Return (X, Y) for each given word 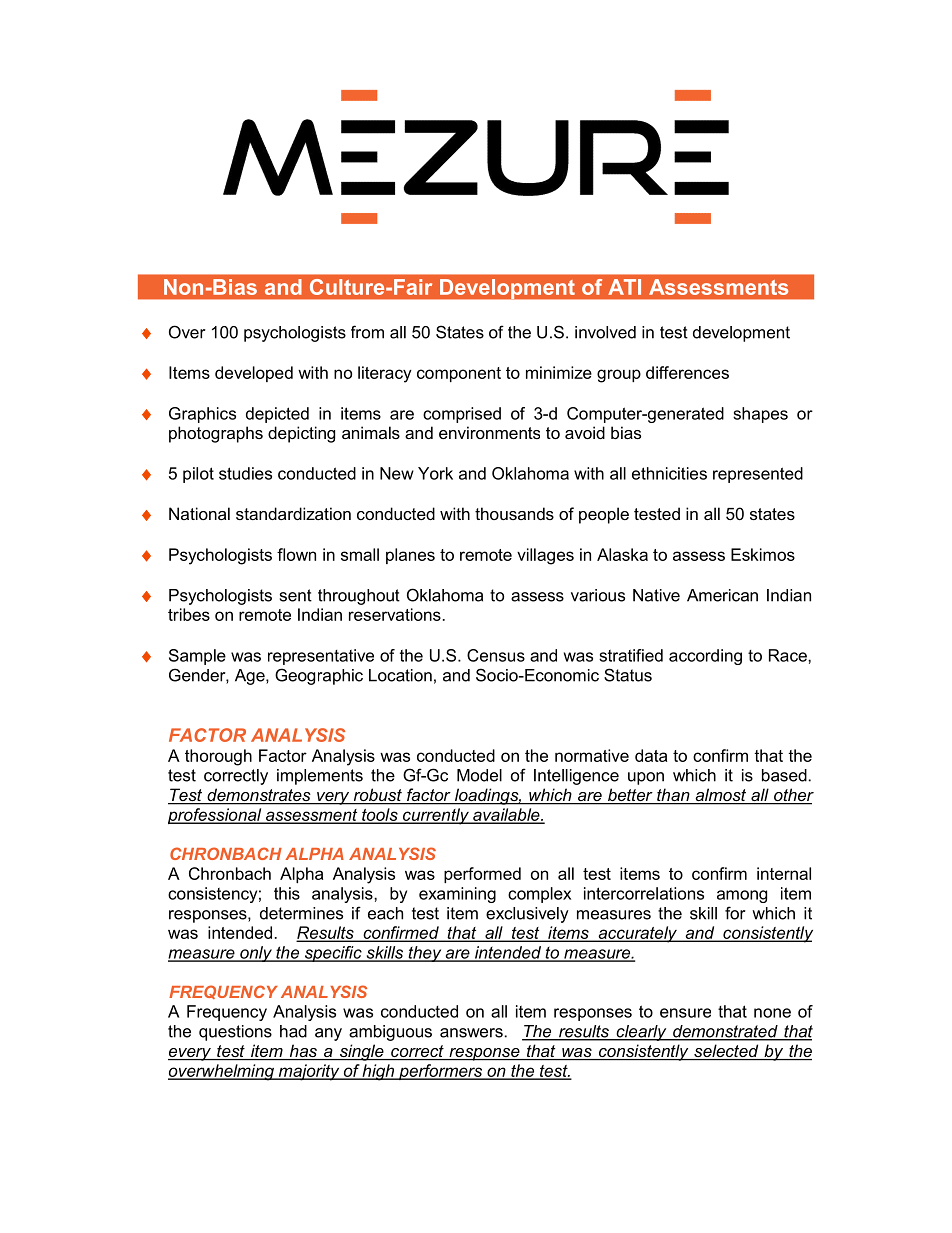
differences (687, 372)
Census (496, 655)
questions (235, 1033)
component (459, 374)
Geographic (319, 676)
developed (254, 374)
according (705, 657)
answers (471, 1033)
